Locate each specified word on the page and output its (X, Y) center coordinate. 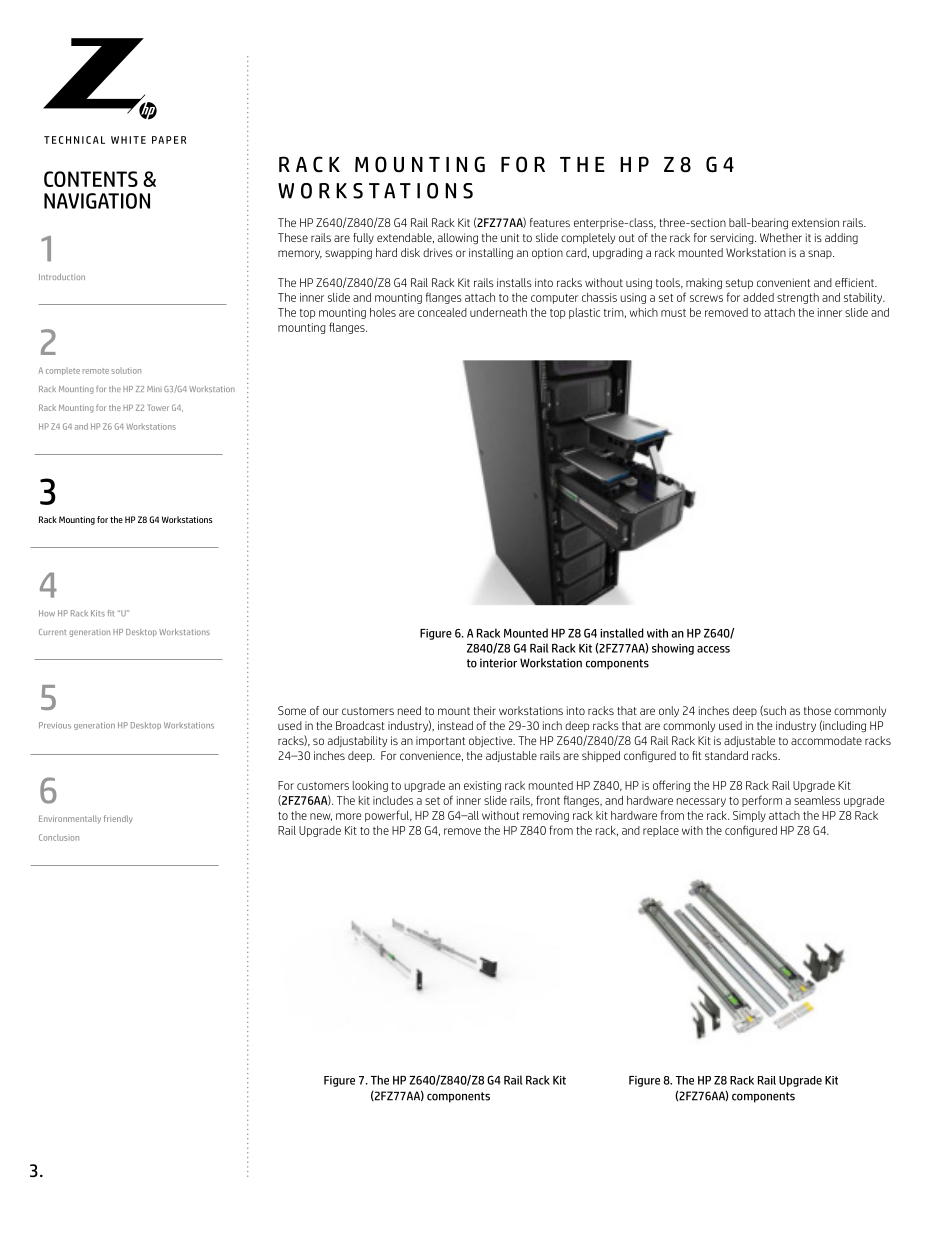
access (713, 649)
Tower (158, 408)
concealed (442, 312)
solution (126, 370)
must (673, 313)
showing (673, 649)
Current (52, 632)
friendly (118, 819)
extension (815, 222)
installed (622, 633)
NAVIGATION (97, 201)
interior (498, 663)
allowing (458, 238)
